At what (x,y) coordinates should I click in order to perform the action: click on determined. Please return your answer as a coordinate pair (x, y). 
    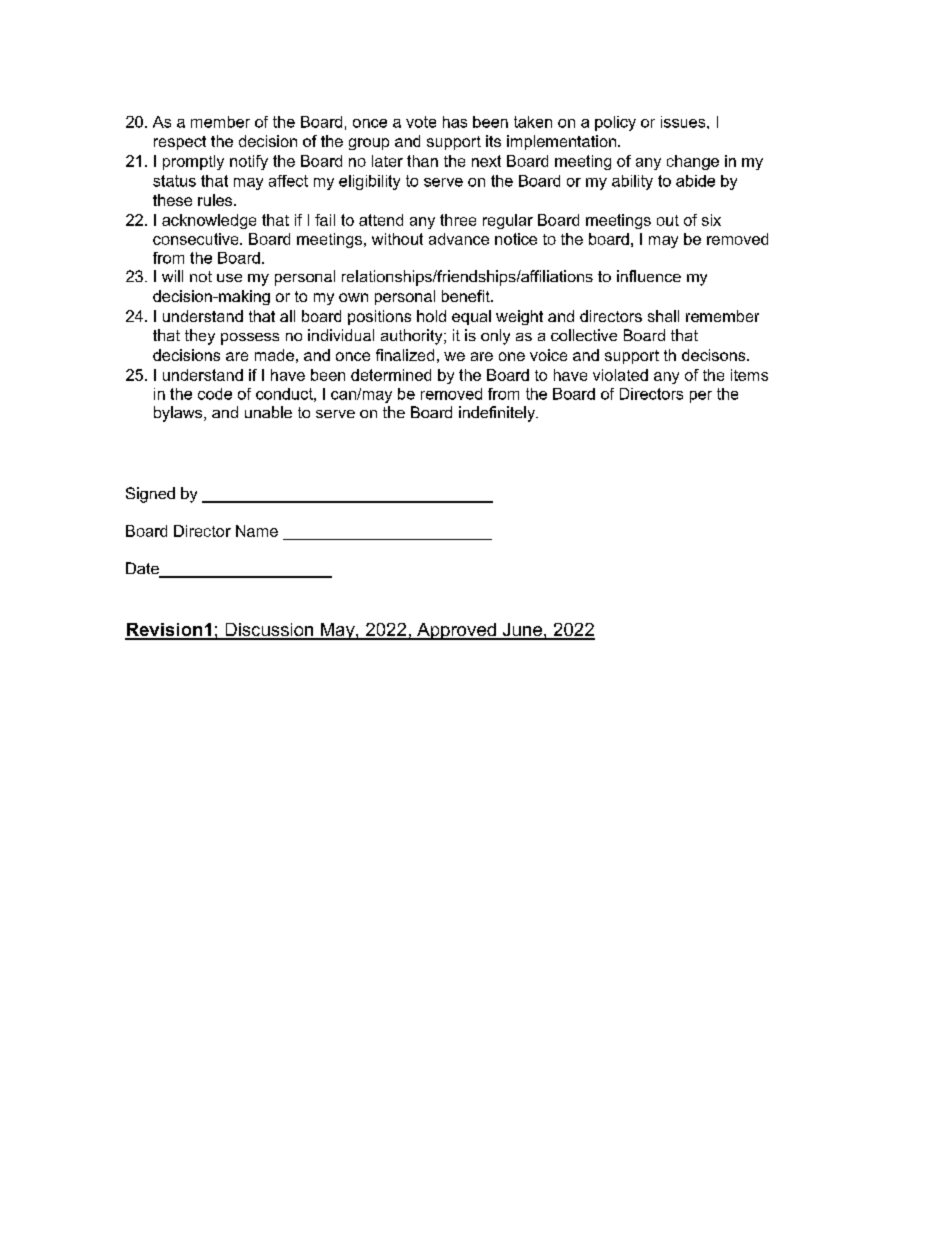
    Looking at the image, I should click on (391, 375).
